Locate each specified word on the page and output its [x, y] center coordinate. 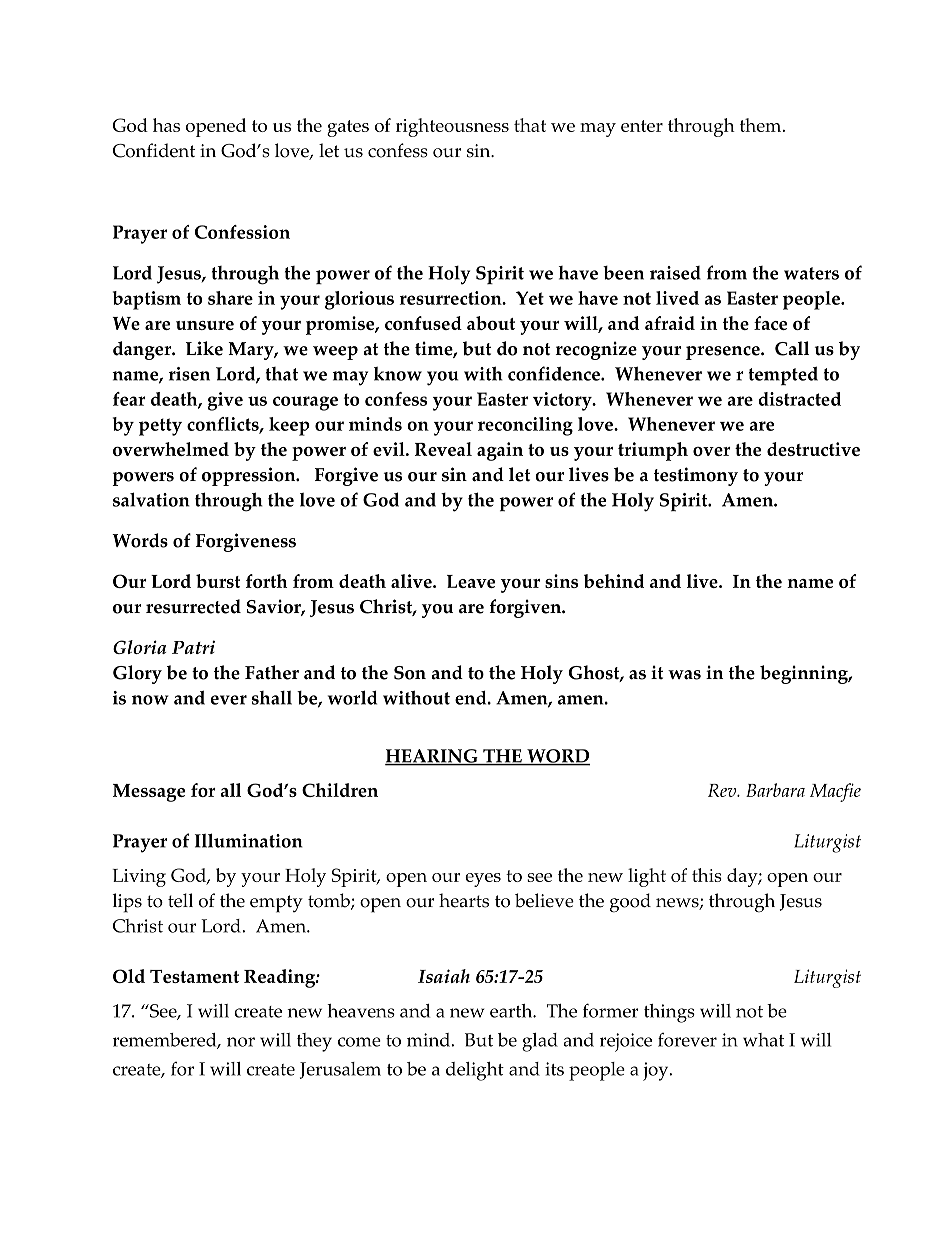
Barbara [775, 790]
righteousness [452, 127]
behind [614, 581]
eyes [483, 880]
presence [724, 353]
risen [189, 374]
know [398, 374]
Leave [471, 581]
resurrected [193, 606]
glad [540, 1042]
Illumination [249, 840]
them [762, 125]
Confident [154, 150]
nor [241, 1042]
